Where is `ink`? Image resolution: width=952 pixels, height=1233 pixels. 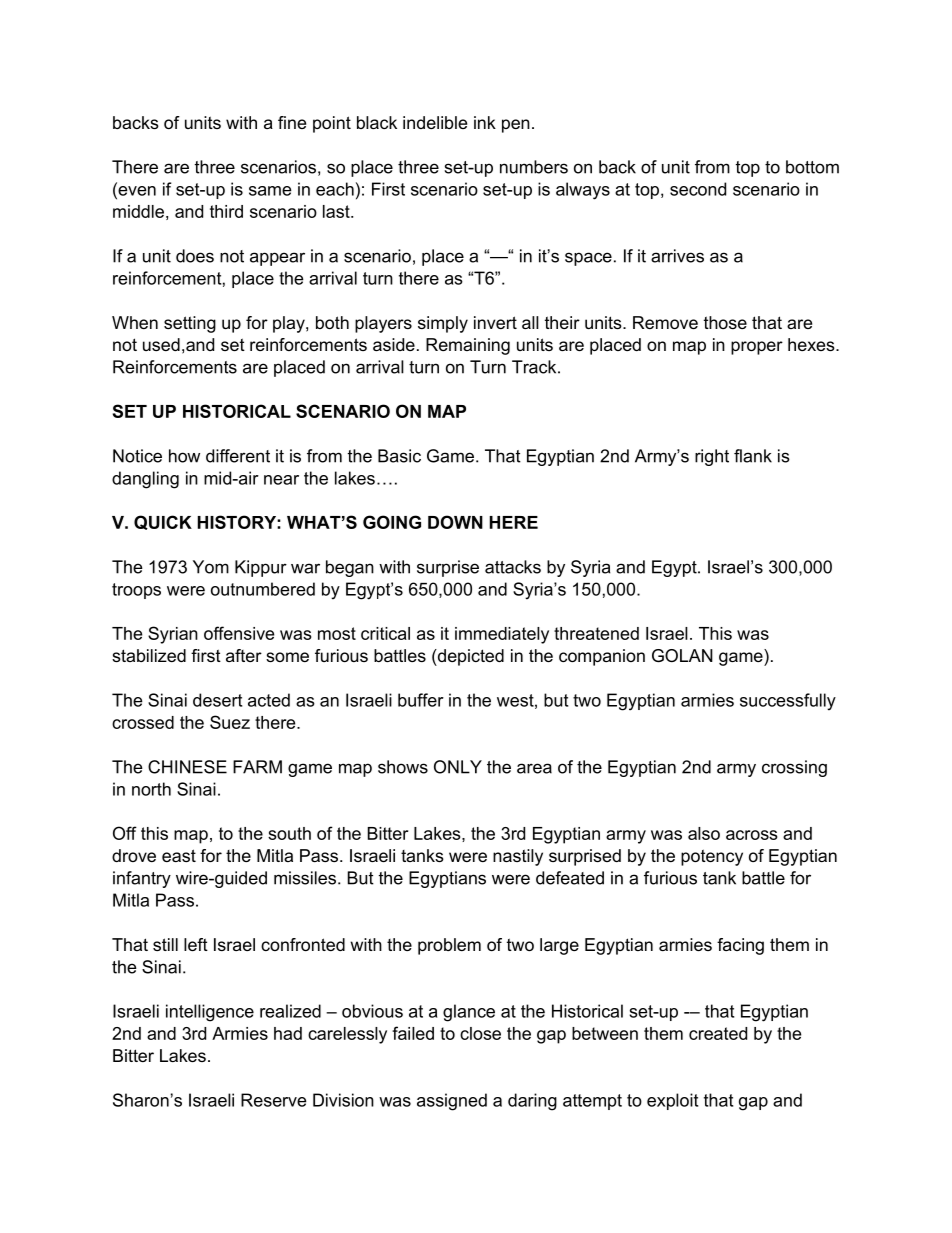
ink is located at coordinates (485, 122).
